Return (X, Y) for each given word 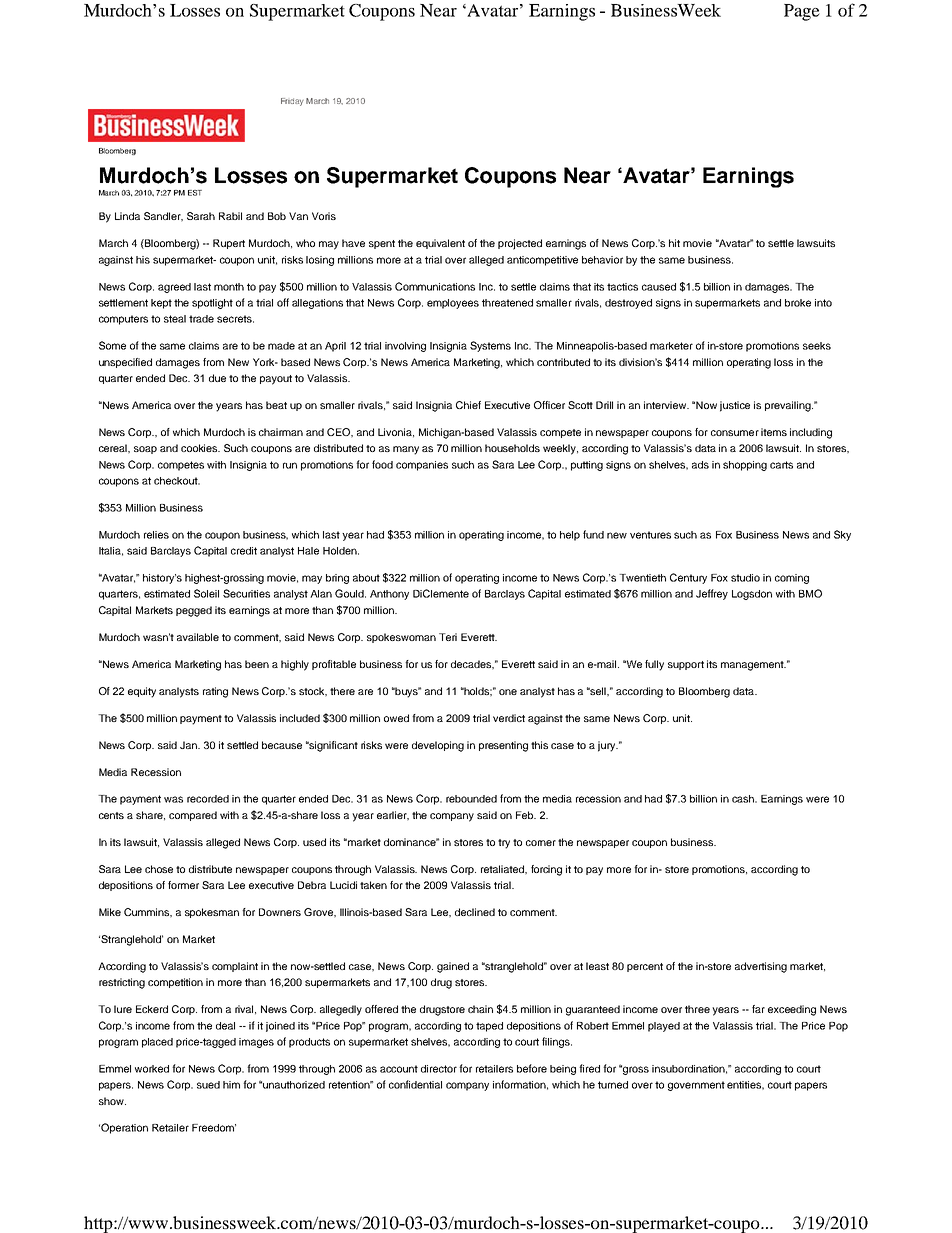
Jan (190, 745)
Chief (468, 405)
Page (802, 12)
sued (208, 1085)
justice (735, 406)
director (439, 1069)
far (758, 1009)
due (217, 378)
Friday (292, 102)
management (753, 666)
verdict (509, 718)
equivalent (440, 244)
